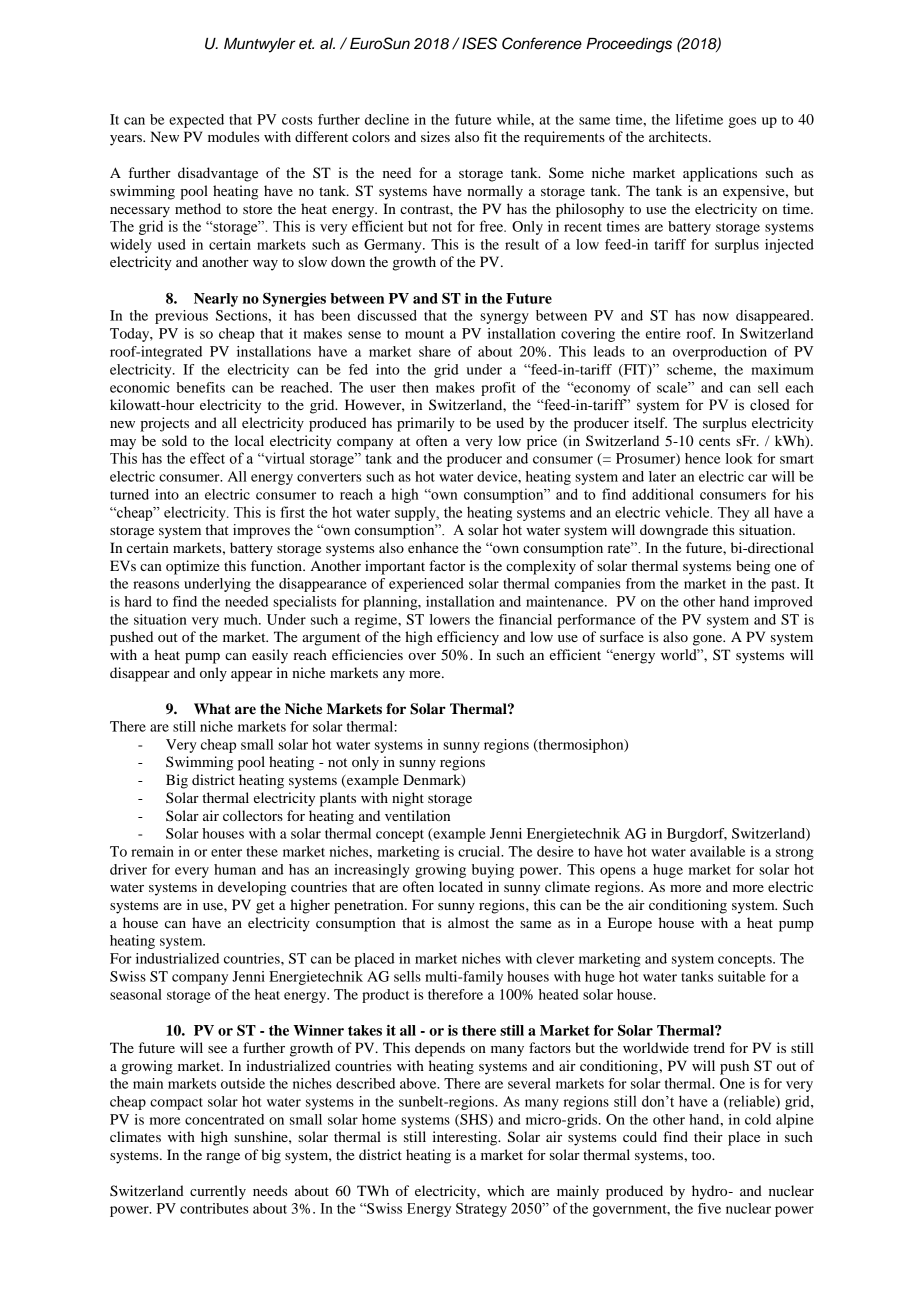 The image size is (924, 1308). Describe the element at coordinates (479, 43) in the image. I see `ISES` at that location.
